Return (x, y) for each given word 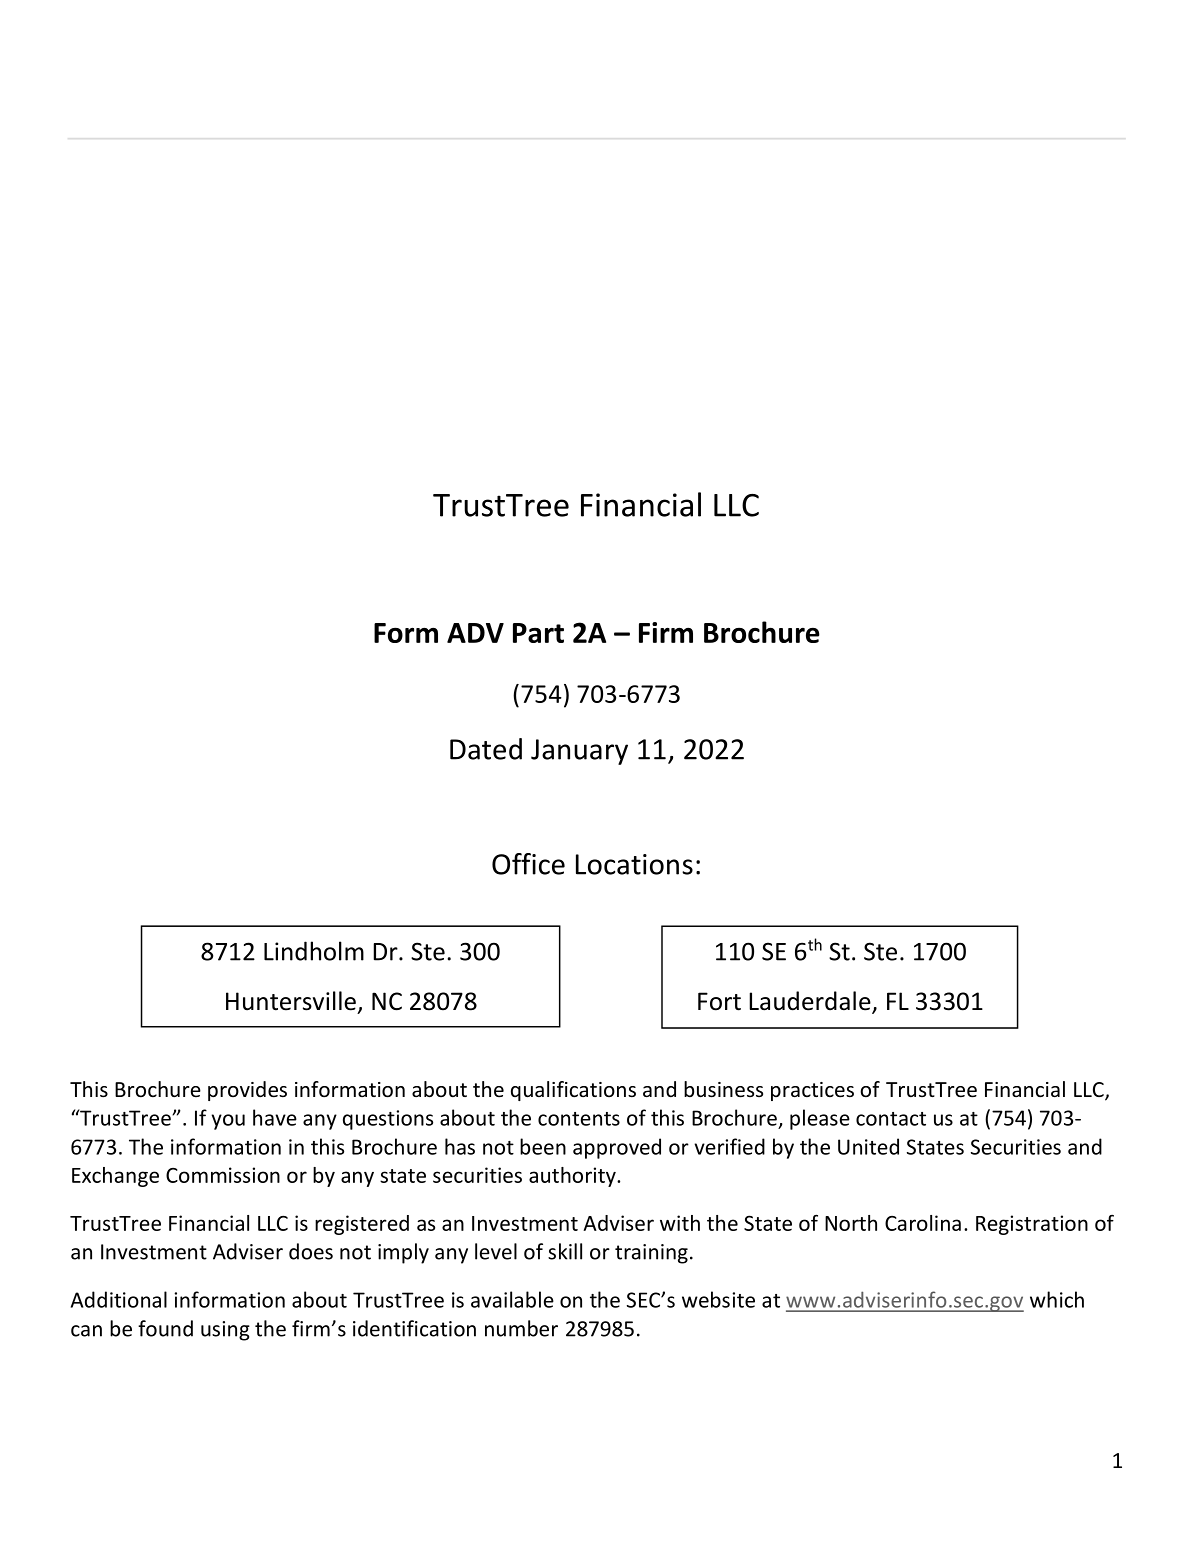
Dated (486, 749)
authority (573, 1177)
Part (538, 633)
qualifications (573, 1091)
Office (528, 864)
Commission (223, 1175)
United (868, 1146)
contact (891, 1119)
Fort (719, 1001)
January (579, 752)
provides (247, 1091)
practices (812, 1091)
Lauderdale (811, 1002)
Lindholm (314, 951)
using (225, 1331)
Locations (634, 864)
